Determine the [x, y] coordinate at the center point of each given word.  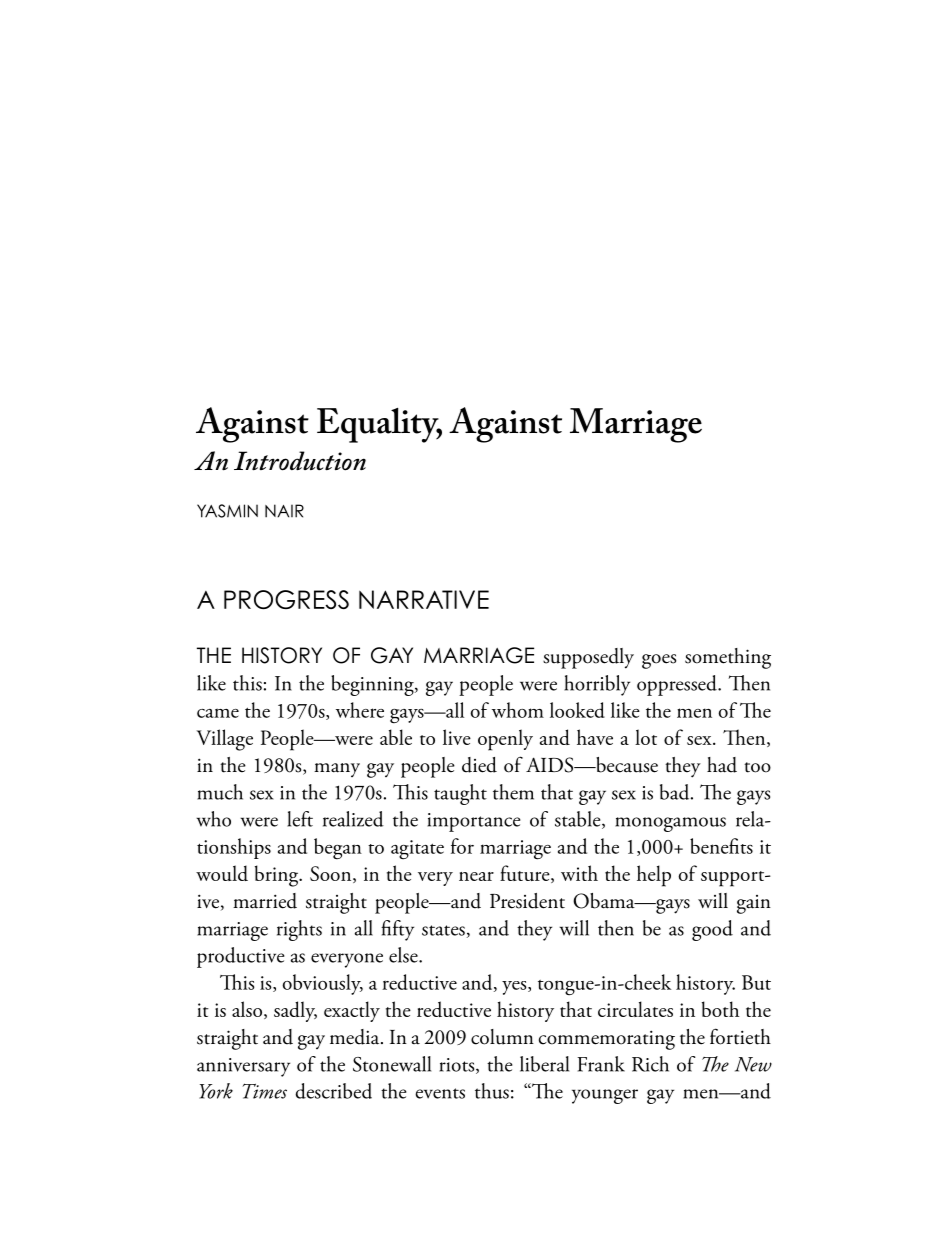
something [728, 658]
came [218, 713]
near [476, 876]
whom [518, 710]
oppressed [678, 685]
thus [492, 1091]
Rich [650, 1064]
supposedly [588, 658]
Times [264, 1091]
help [654, 876]
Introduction [300, 461]
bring [278, 876]
